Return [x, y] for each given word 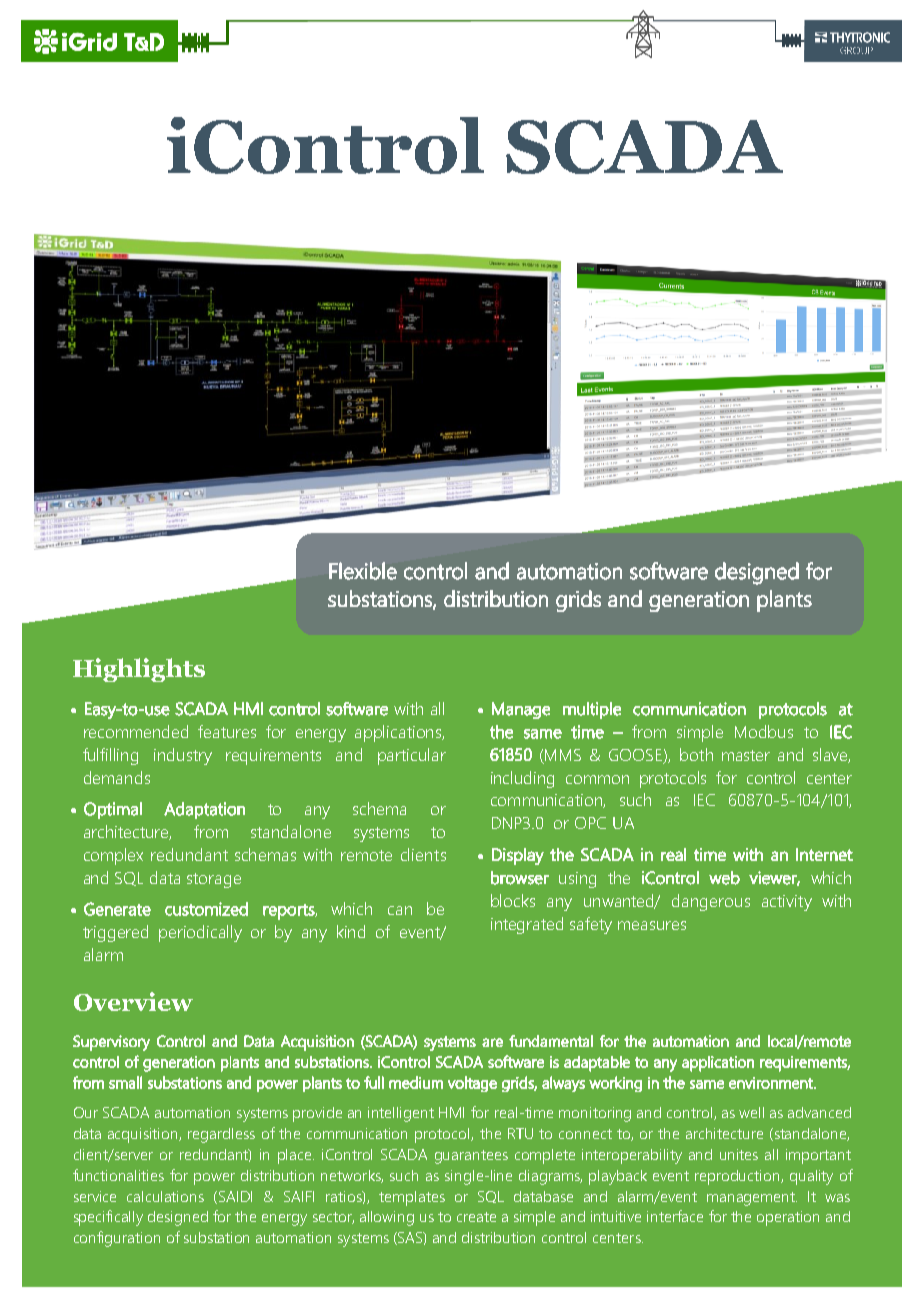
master [746, 755]
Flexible [363, 571]
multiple [592, 710]
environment [772, 1083]
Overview [133, 1001]
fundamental [551, 1041]
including [522, 779]
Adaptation [204, 810]
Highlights [139, 670]
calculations [165, 1196]
